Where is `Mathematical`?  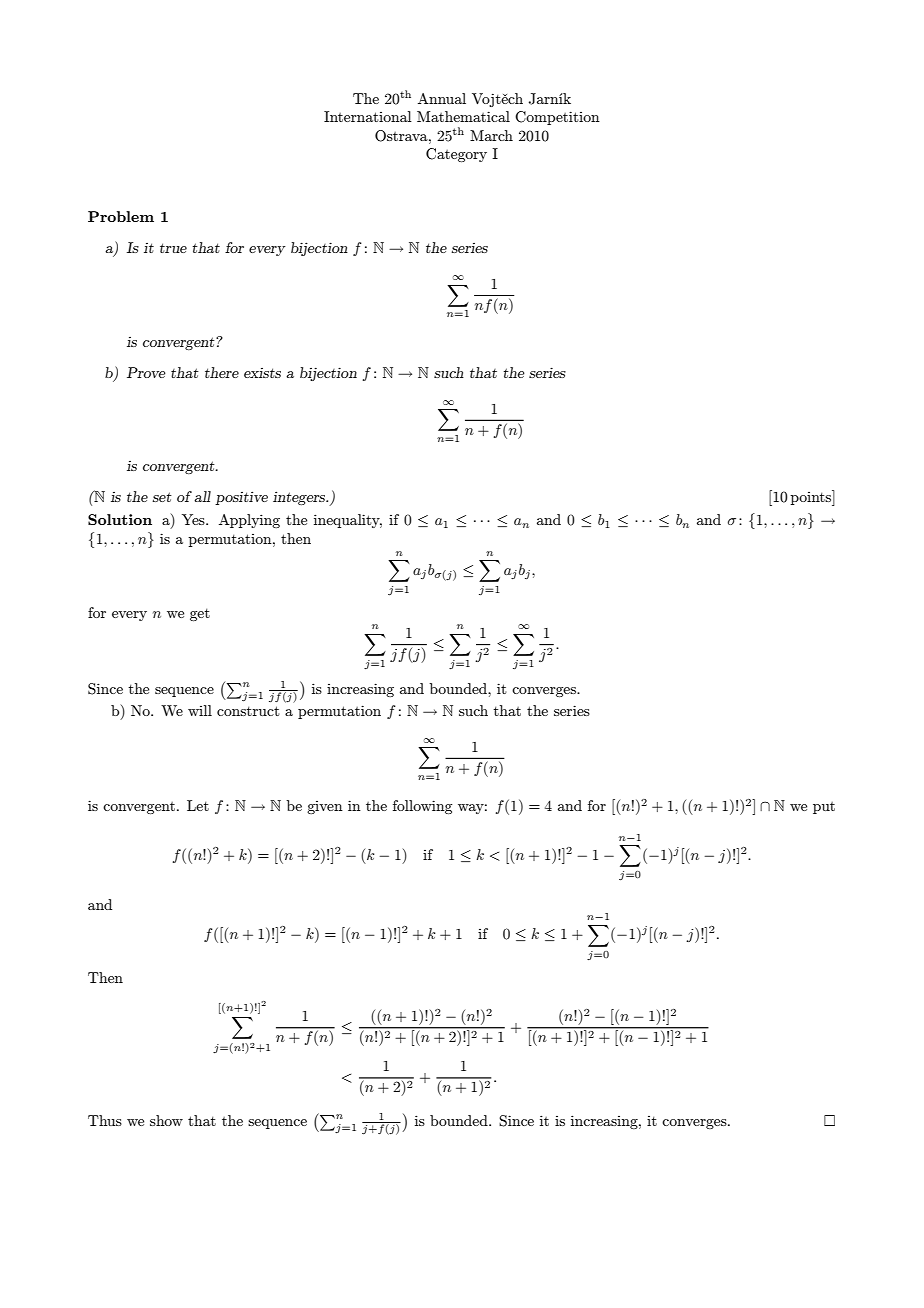
Mathematical is located at coordinates (463, 116).
